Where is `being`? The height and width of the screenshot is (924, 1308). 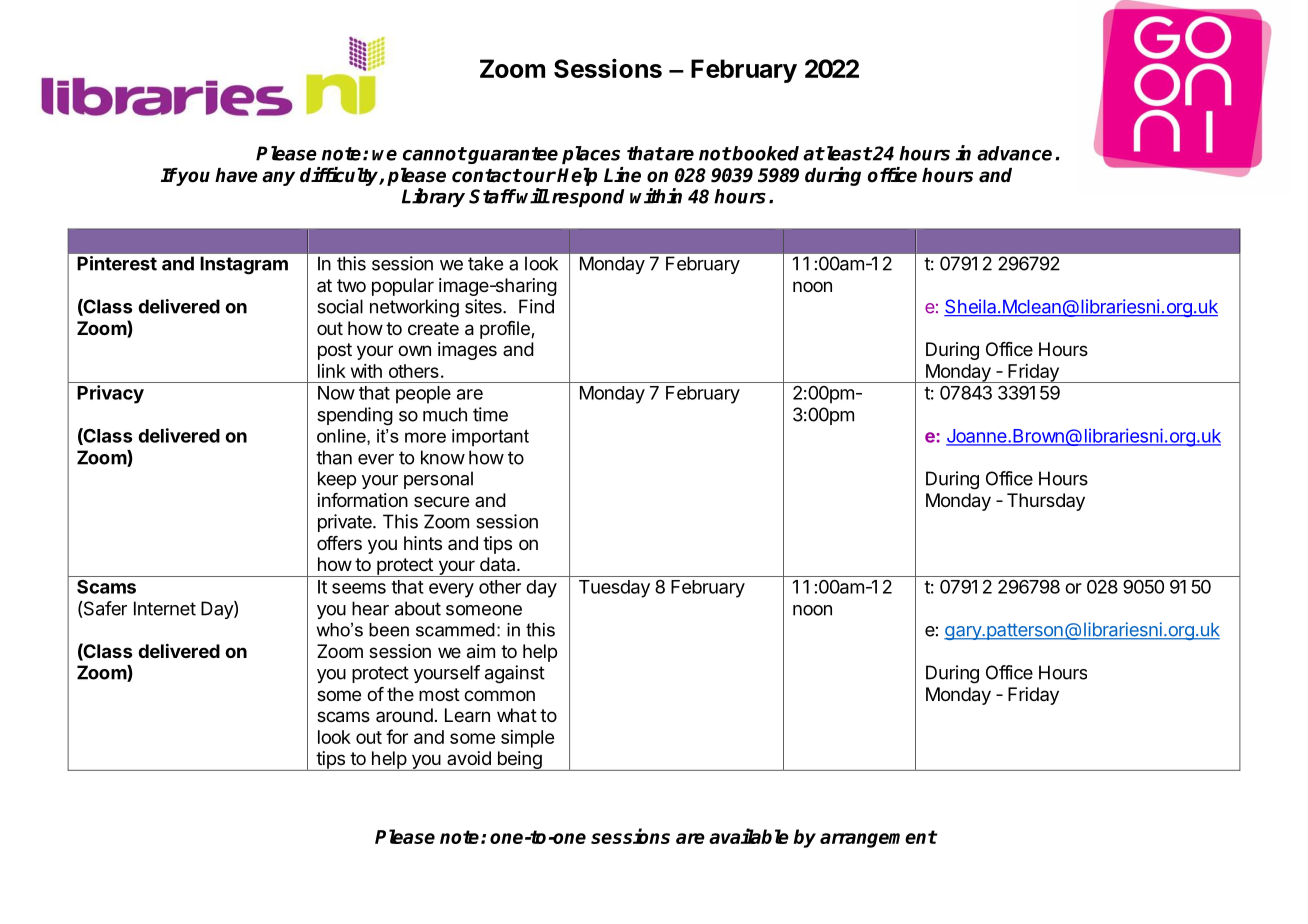 being is located at coordinates (519, 761).
